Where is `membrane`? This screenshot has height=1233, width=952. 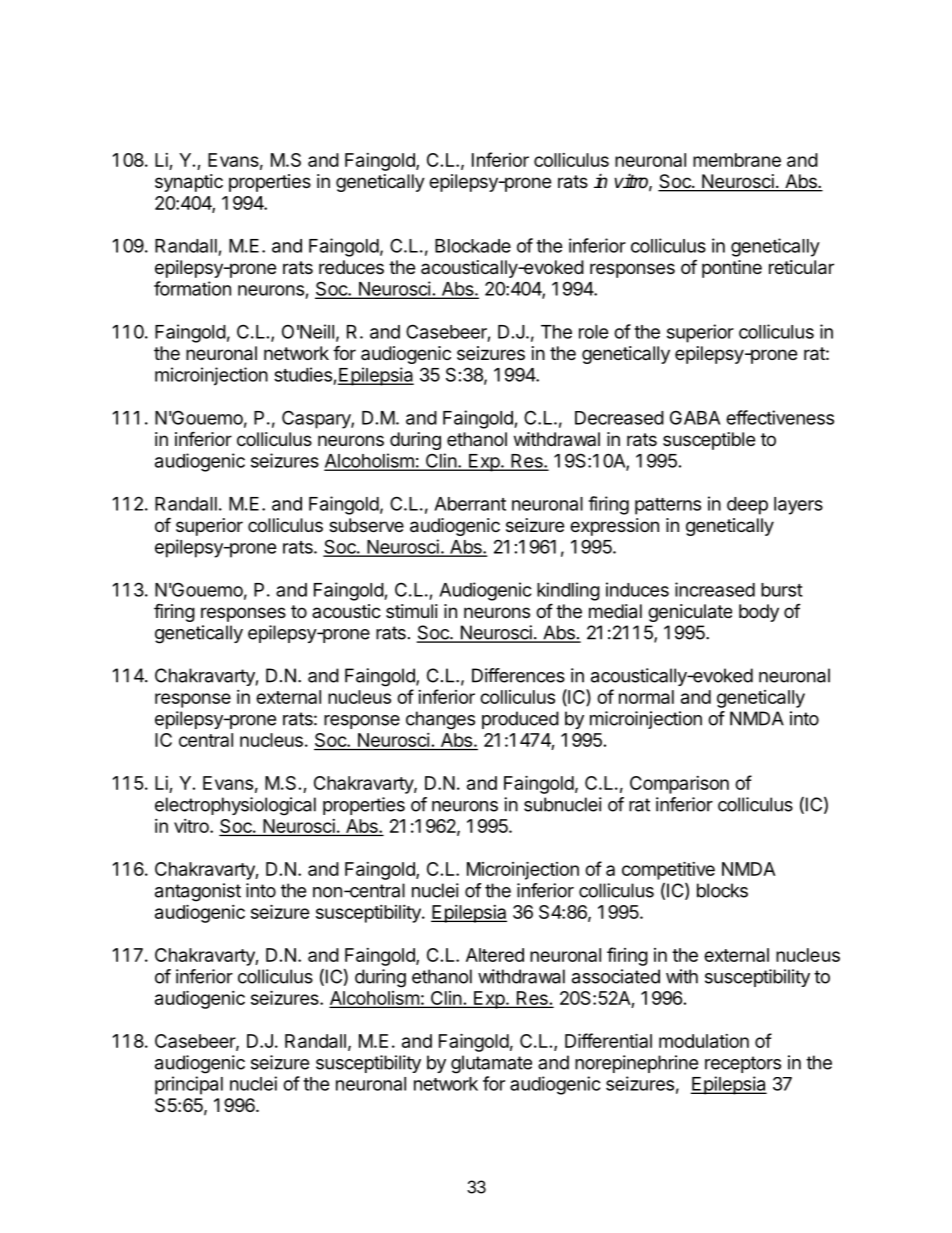
membrane is located at coordinates (737, 160).
